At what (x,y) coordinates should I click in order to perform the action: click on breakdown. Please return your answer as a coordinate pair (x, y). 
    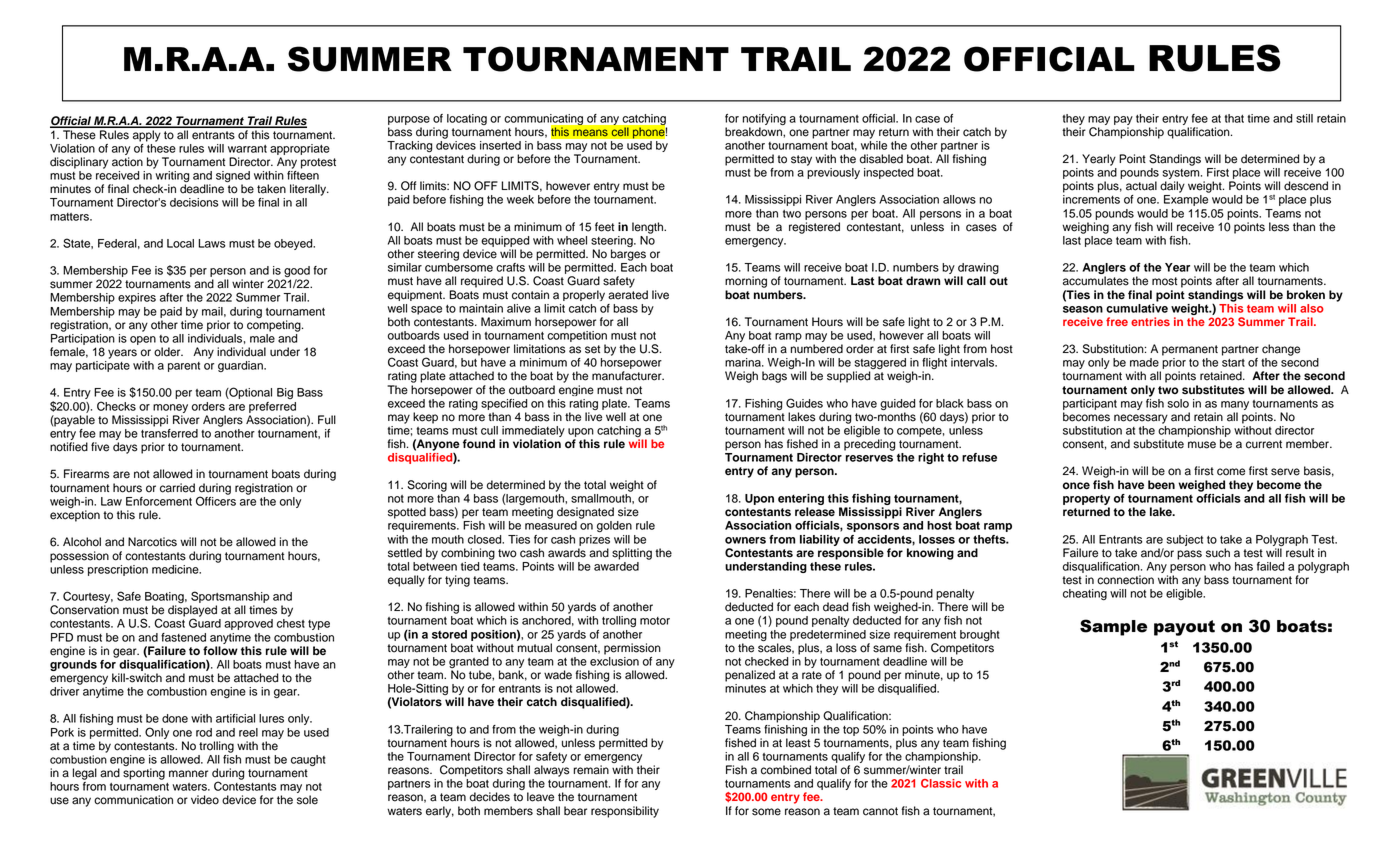
    Looking at the image, I should click on (754, 132).
